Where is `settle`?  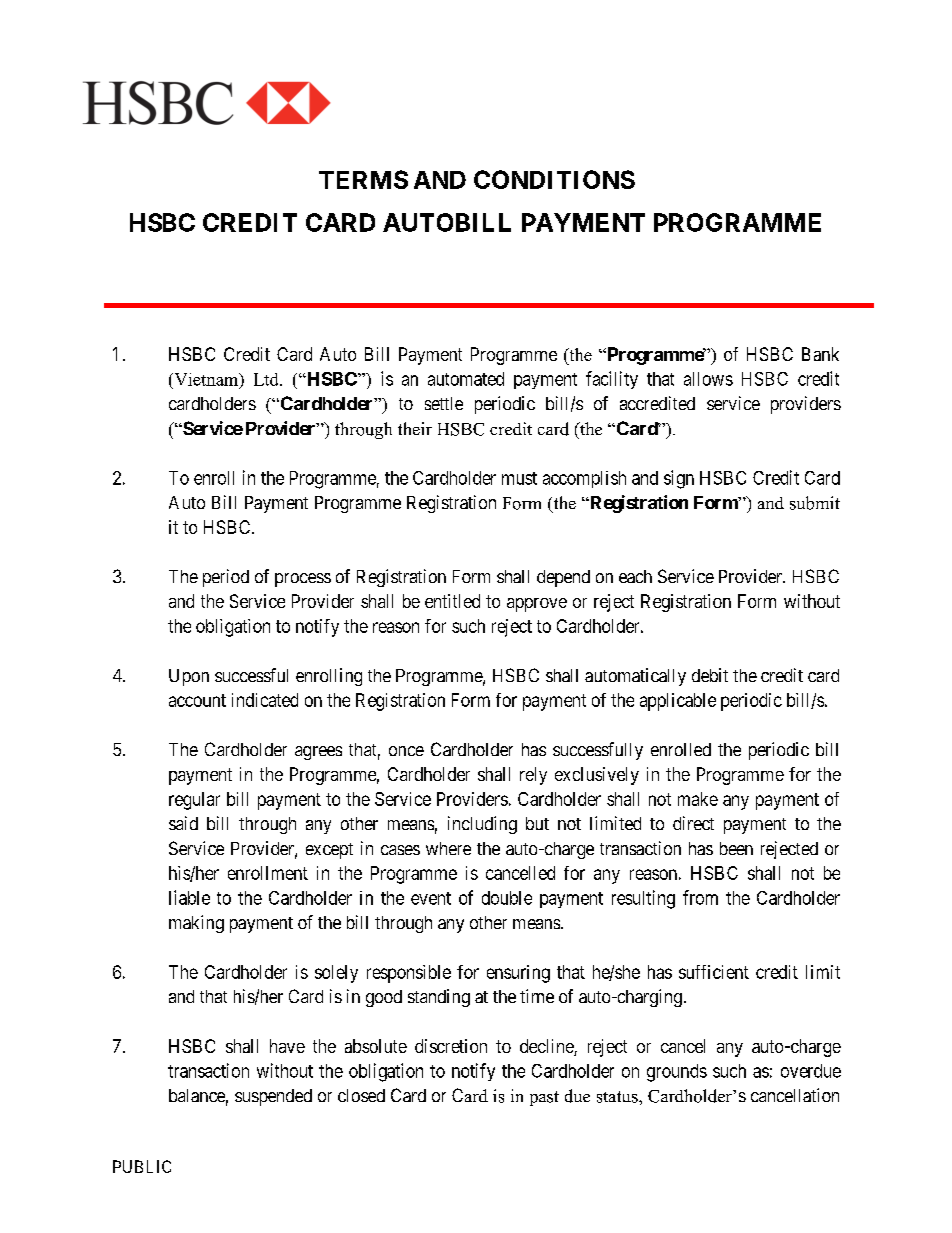
settle is located at coordinates (444, 403).
